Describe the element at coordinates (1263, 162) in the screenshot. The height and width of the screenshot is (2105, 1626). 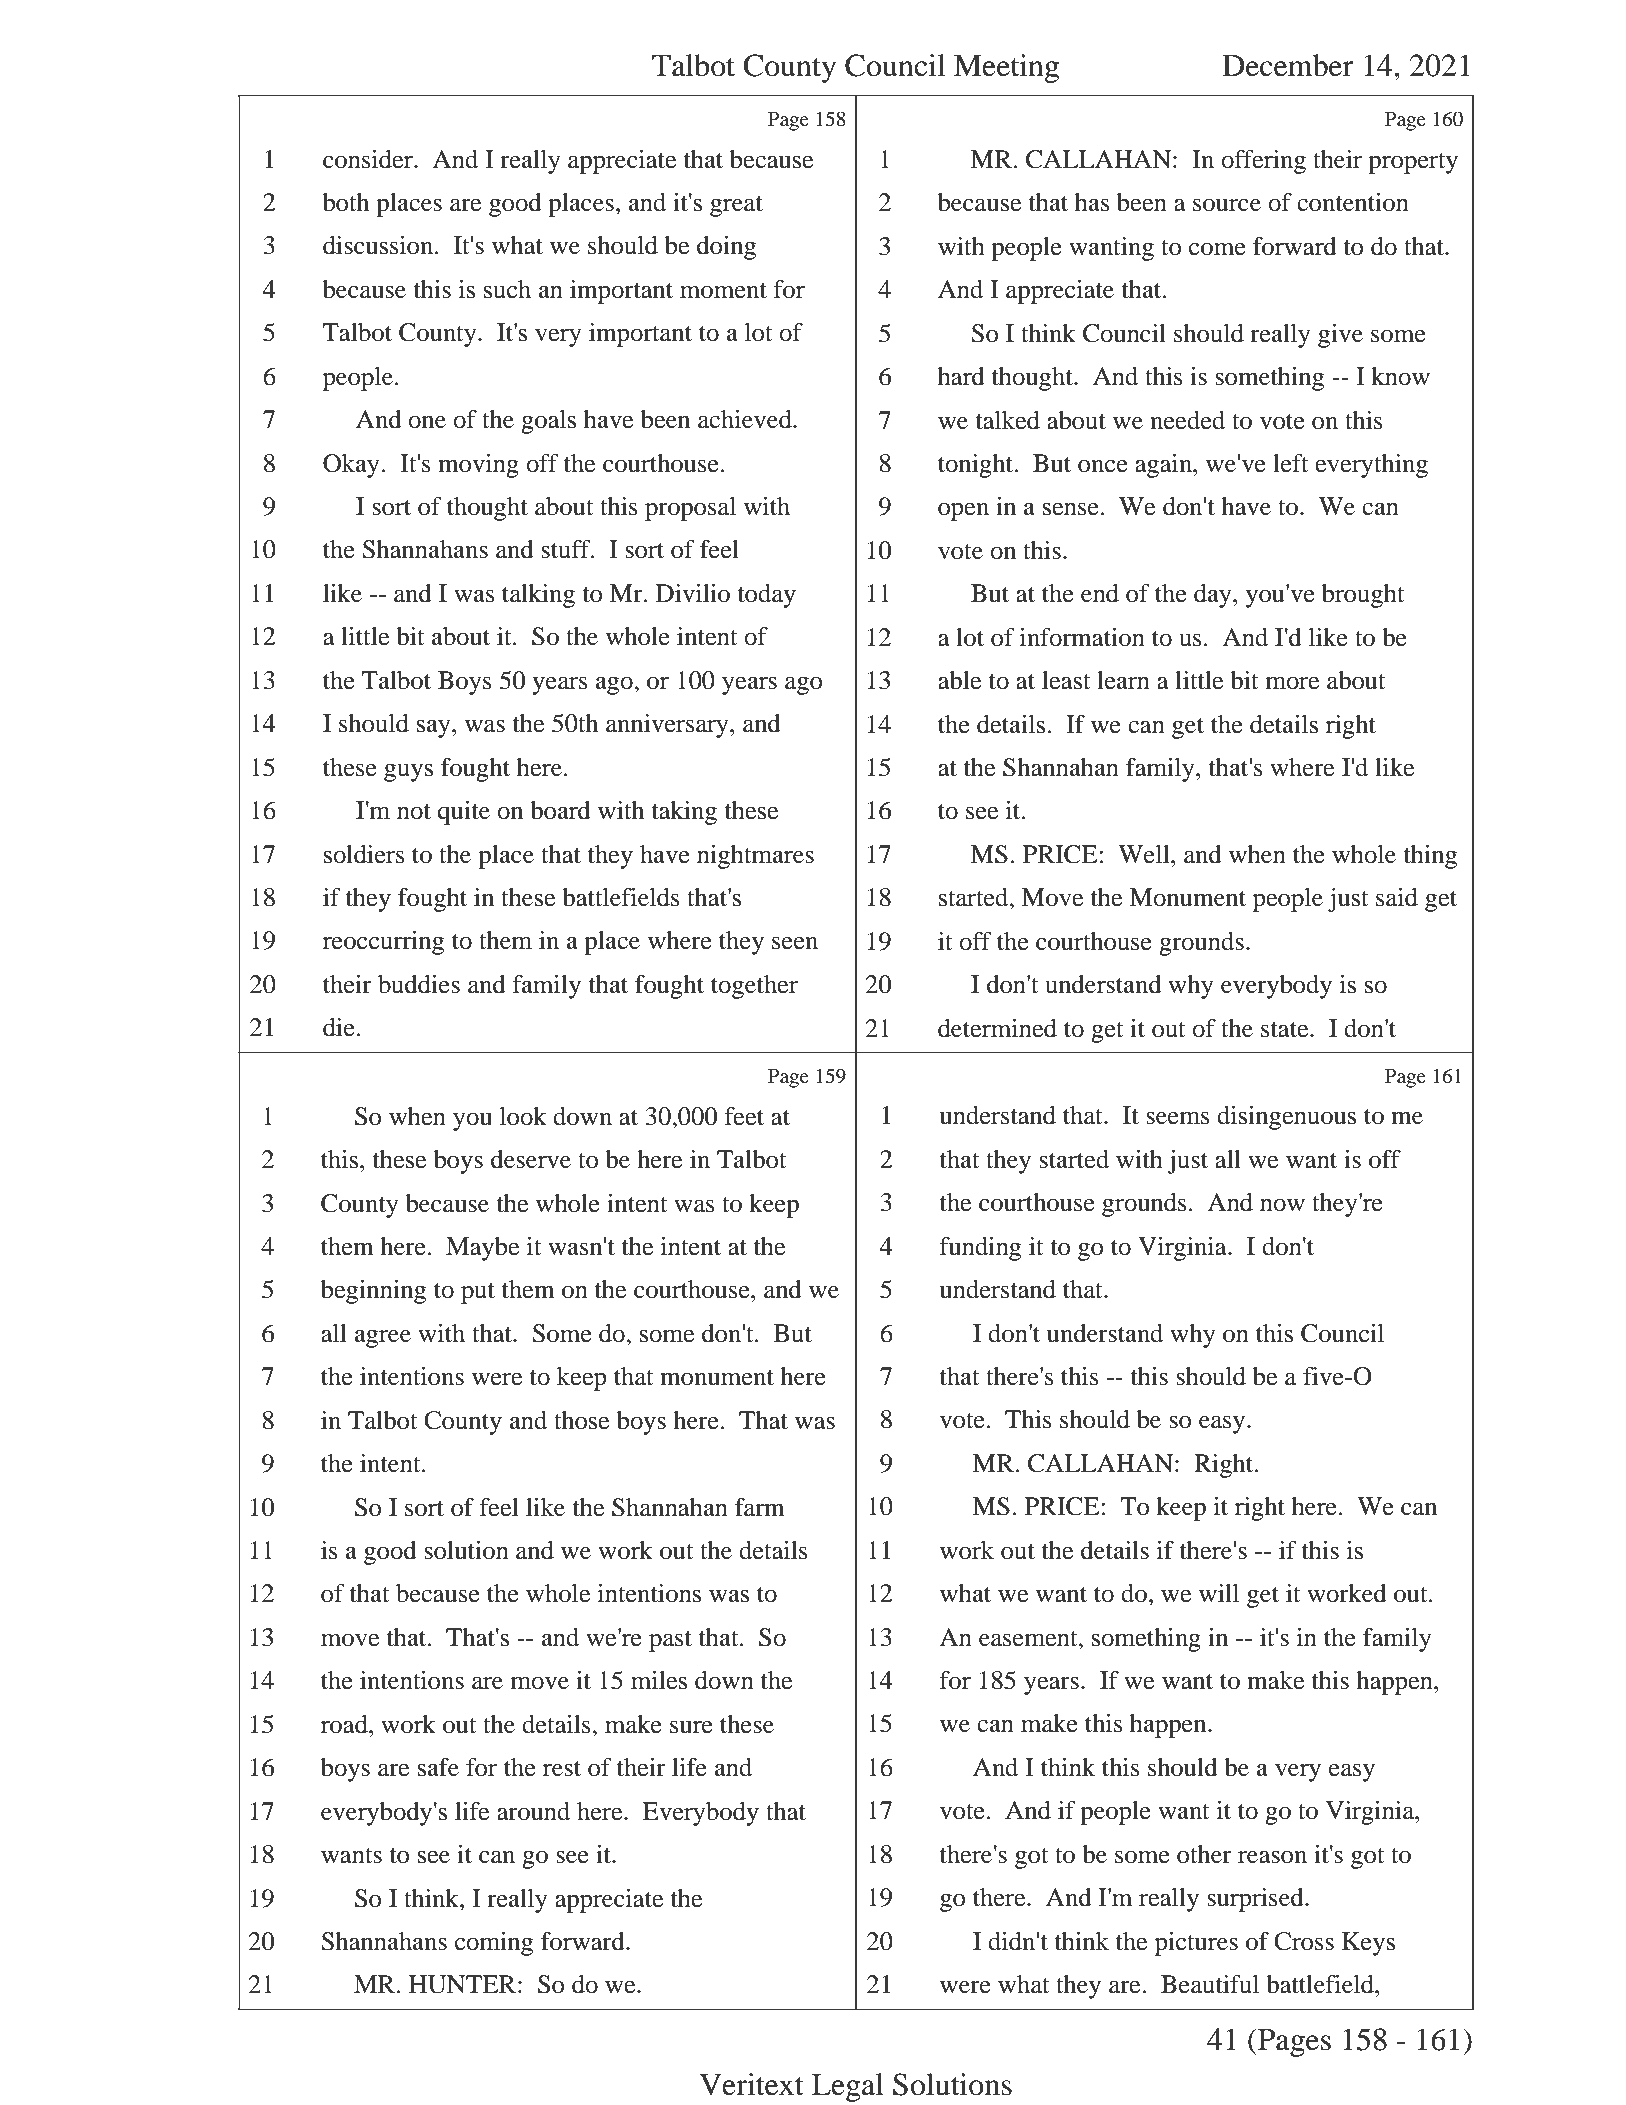
I see `offering` at that location.
